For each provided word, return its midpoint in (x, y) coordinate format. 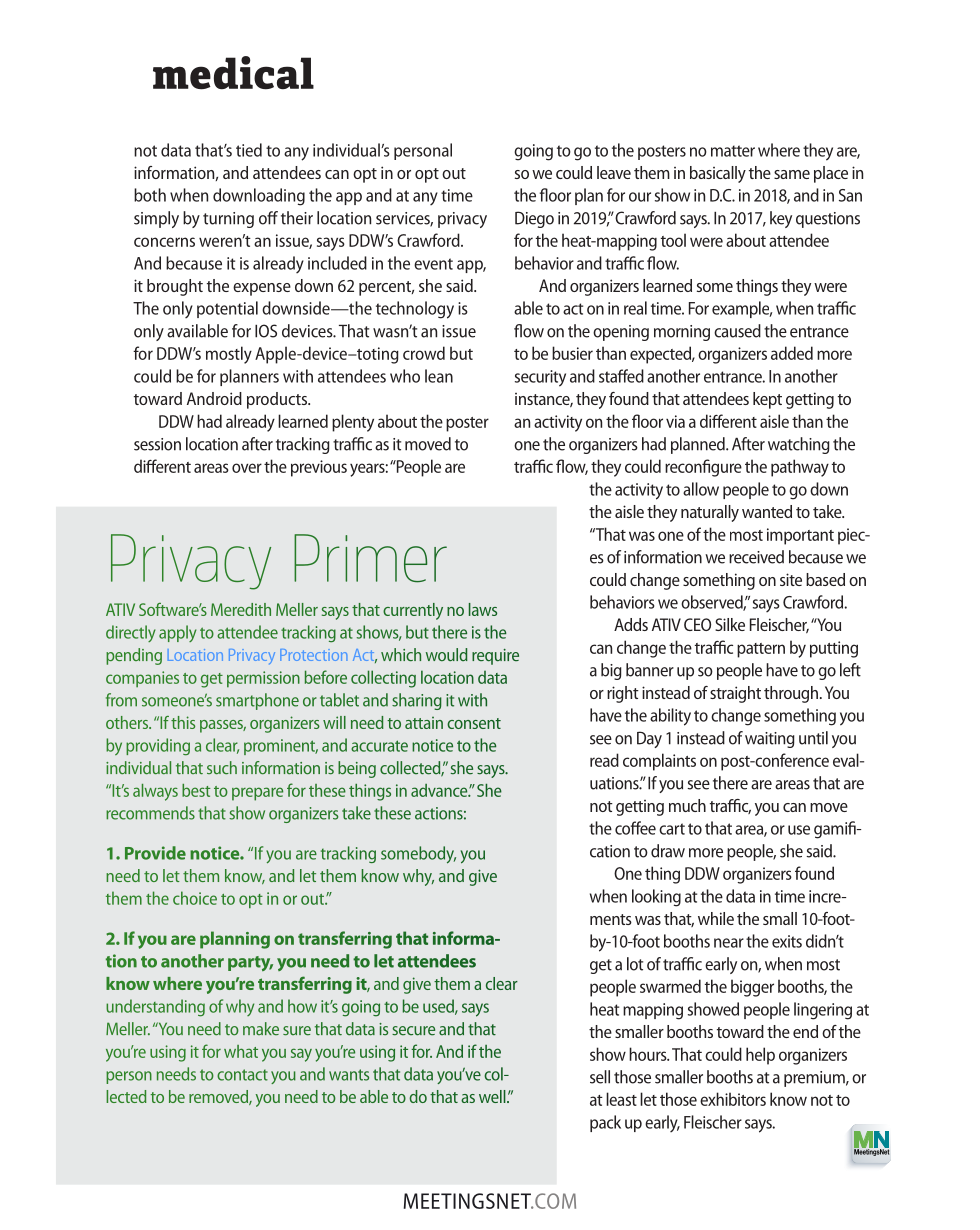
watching (799, 445)
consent (474, 723)
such (222, 767)
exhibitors (733, 1099)
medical (233, 73)
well (493, 1096)
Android (214, 398)
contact (242, 1075)
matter (733, 151)
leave (614, 172)
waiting (770, 740)
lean (439, 376)
